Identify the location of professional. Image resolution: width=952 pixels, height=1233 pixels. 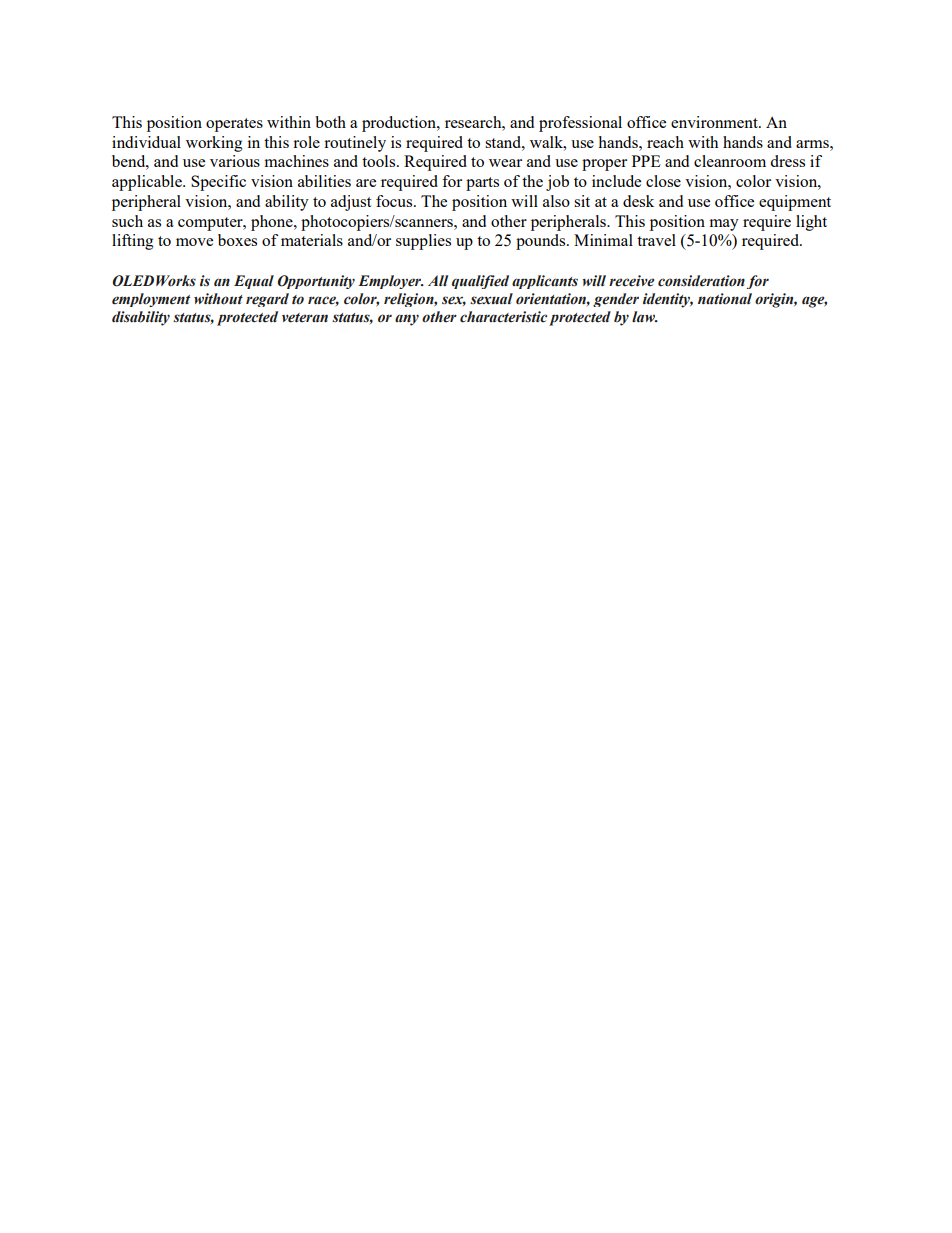
(580, 124).
